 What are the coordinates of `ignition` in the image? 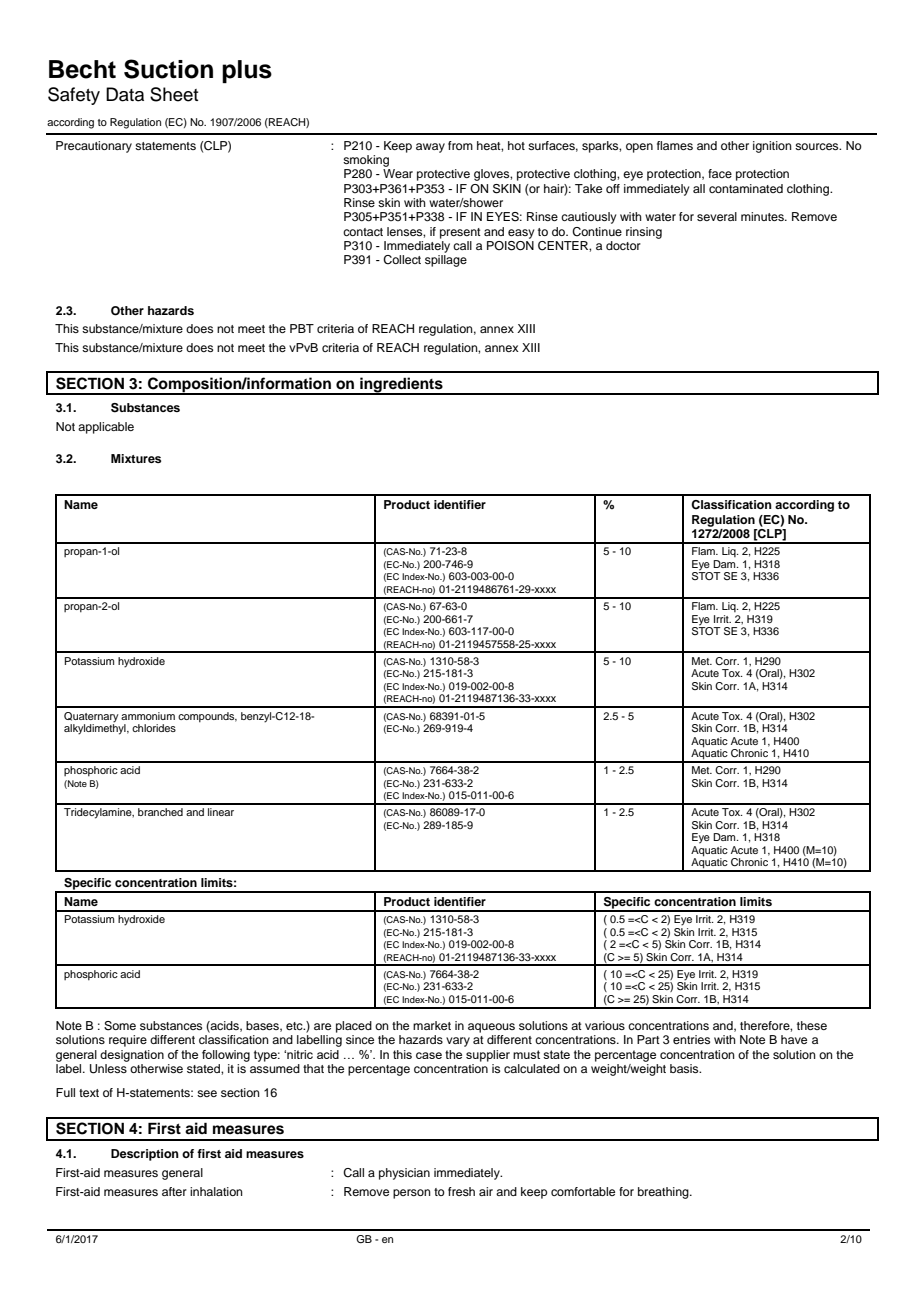 It's located at (772, 147).
